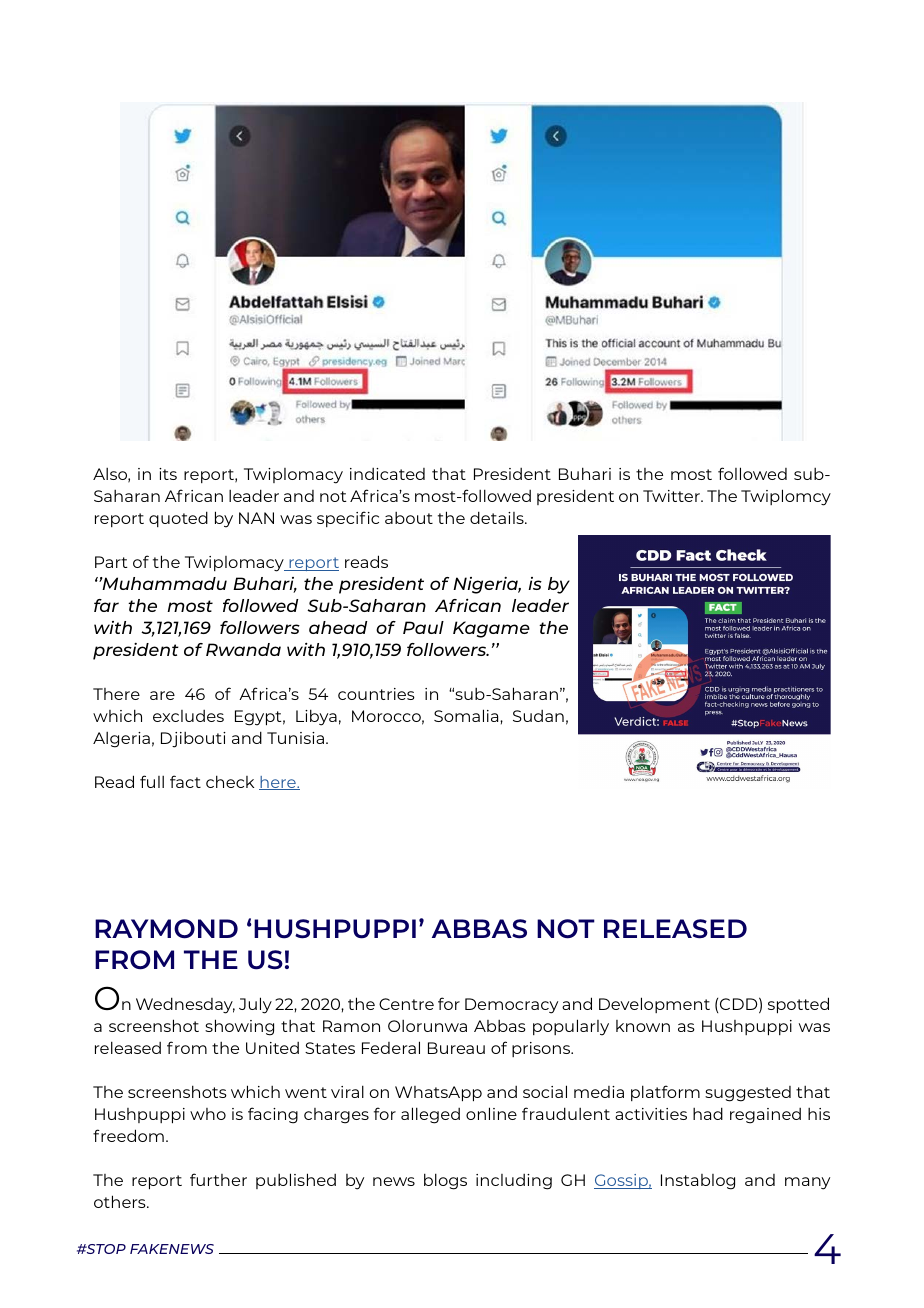  I want to click on spotted, so click(798, 1005).
